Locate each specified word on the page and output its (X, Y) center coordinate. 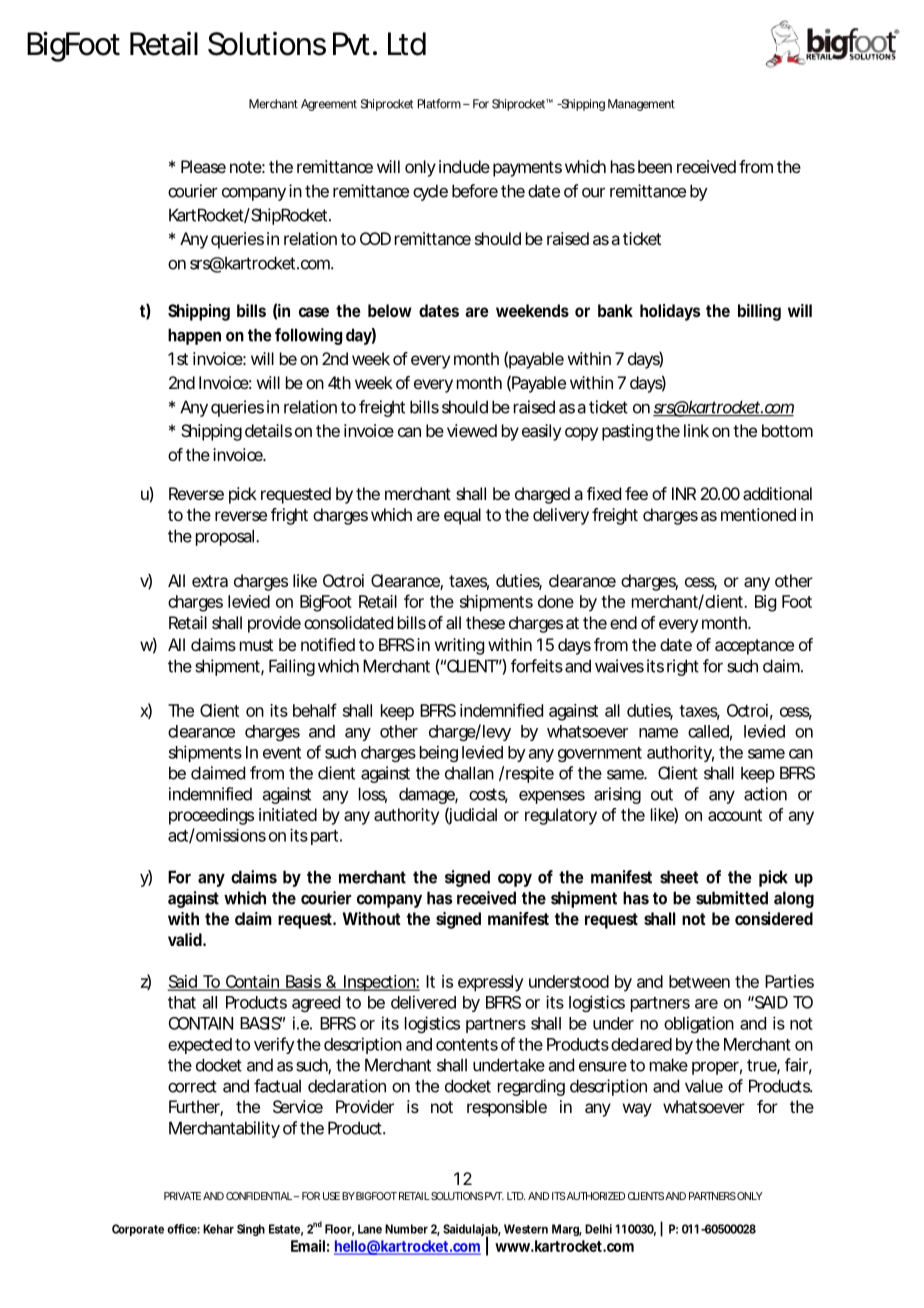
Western (526, 1229)
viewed (472, 430)
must (256, 645)
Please (203, 166)
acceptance (754, 647)
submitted (732, 898)
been (655, 166)
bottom (787, 430)
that (182, 1002)
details (268, 430)
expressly (491, 983)
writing (459, 646)
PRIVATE (182, 1196)
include (464, 166)
